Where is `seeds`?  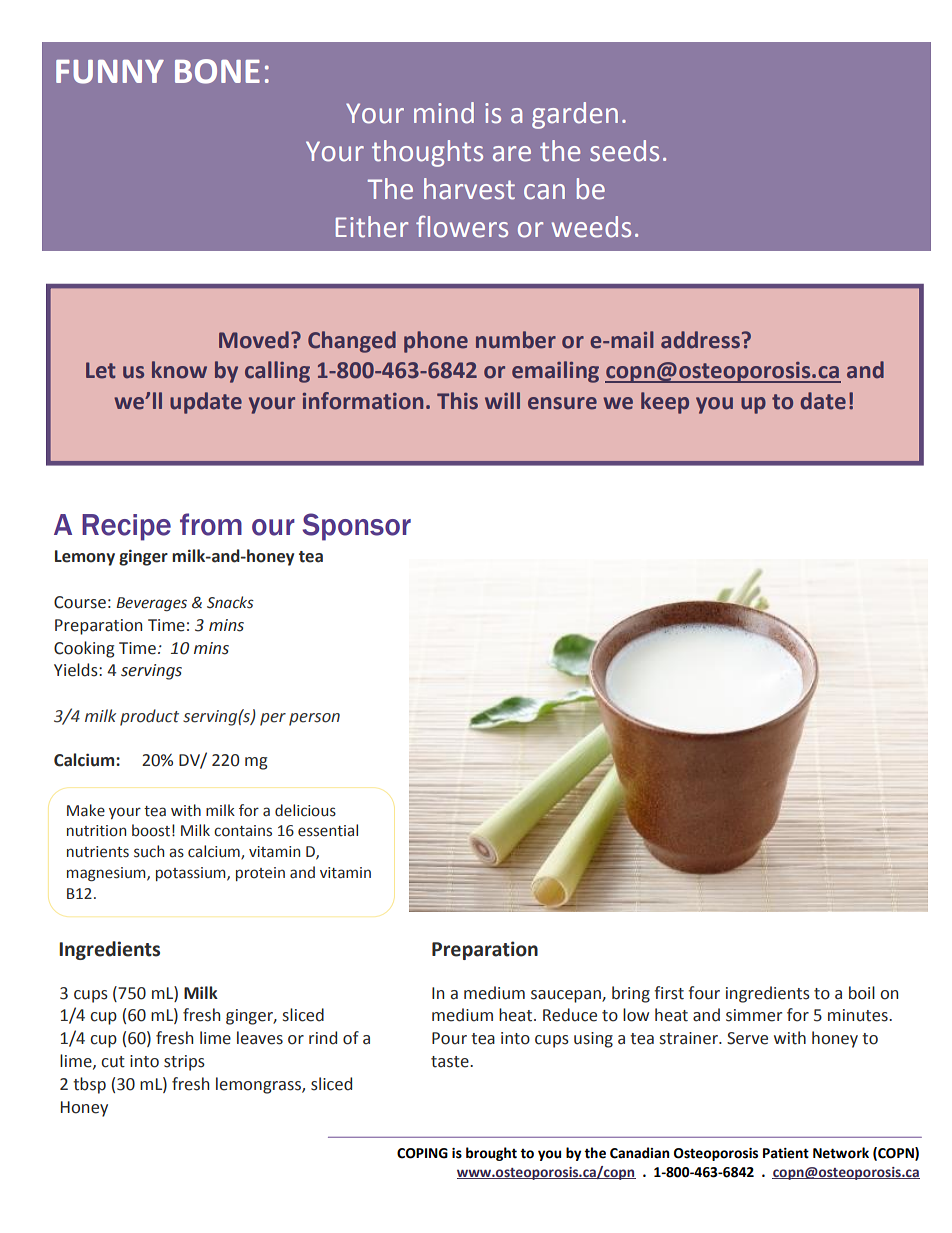 seeds is located at coordinates (624, 151).
